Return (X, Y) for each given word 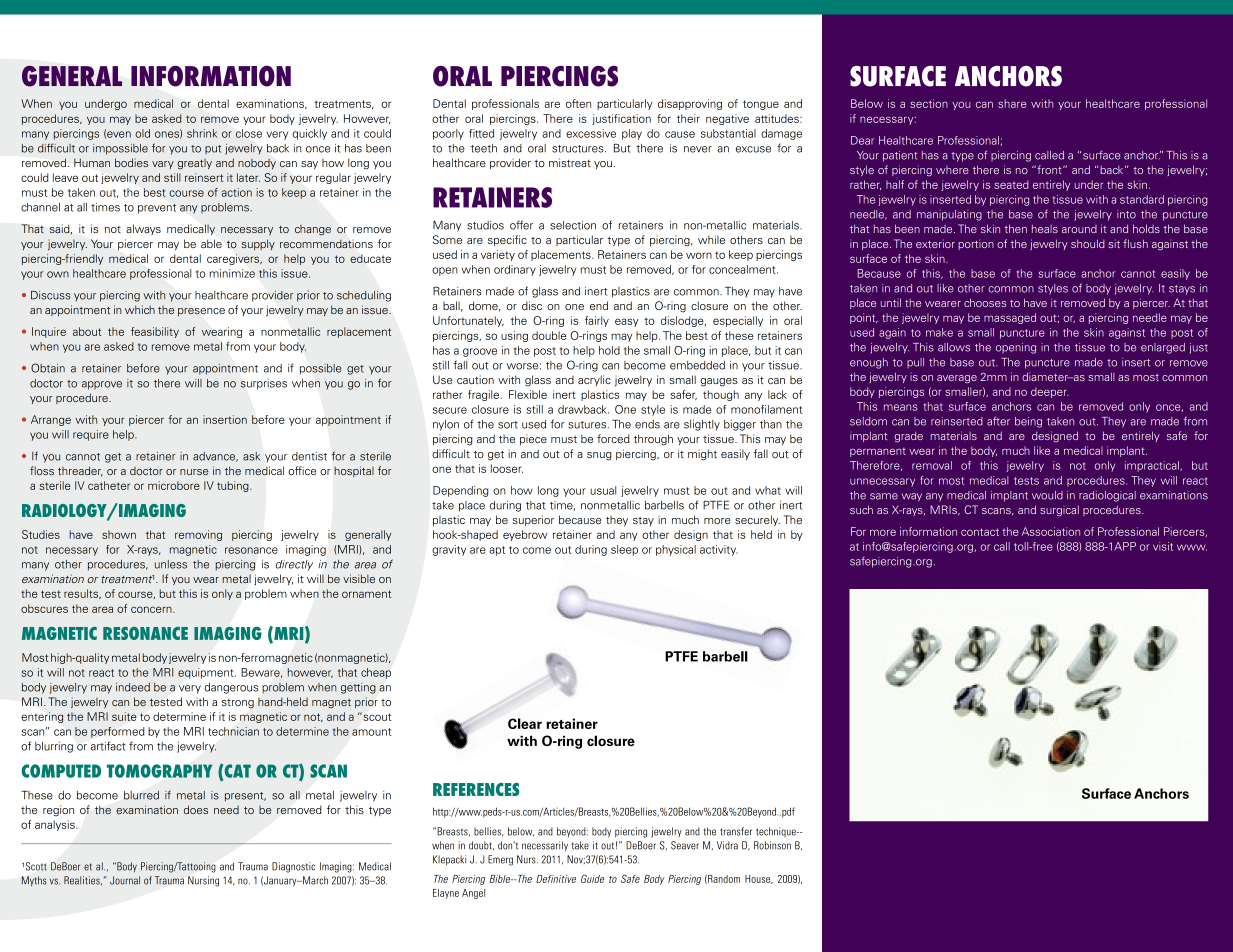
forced (613, 438)
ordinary (515, 270)
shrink (202, 133)
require (91, 435)
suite (124, 716)
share (1012, 103)
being (1028, 422)
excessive (591, 133)
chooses (985, 302)
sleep (624, 550)
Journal (125, 880)
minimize (232, 273)
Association (1051, 531)
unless (171, 564)
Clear (525, 723)
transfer (736, 831)
